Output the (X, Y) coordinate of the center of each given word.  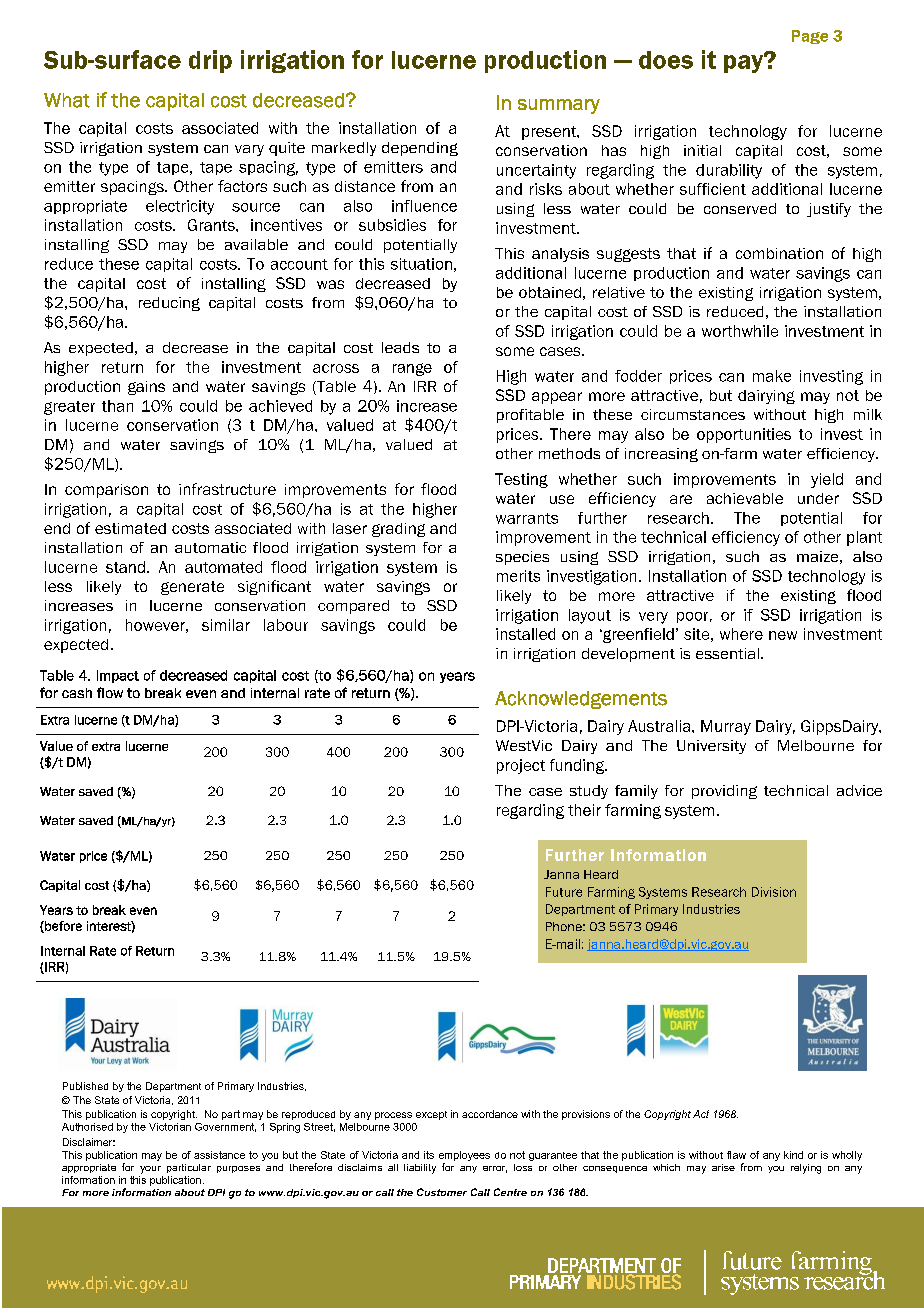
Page (810, 37)
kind (793, 1155)
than (117, 406)
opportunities (744, 435)
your (150, 1170)
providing (724, 792)
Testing (521, 480)
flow (110, 692)
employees (464, 1156)
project (521, 766)
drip (210, 61)
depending (420, 149)
